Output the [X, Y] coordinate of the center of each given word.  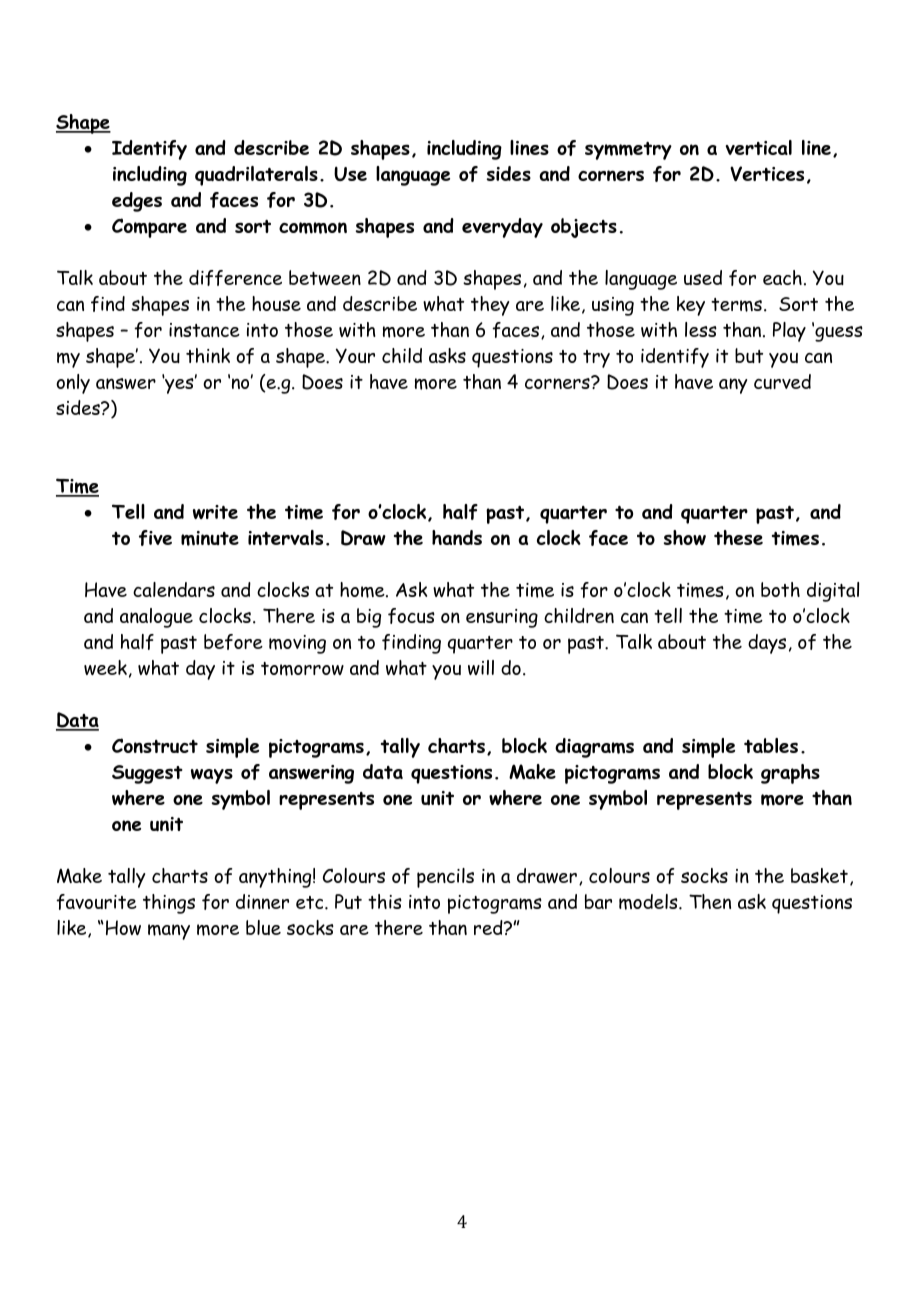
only [73, 384]
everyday [502, 228]
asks [447, 355]
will [481, 667]
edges [137, 202]
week [105, 667]
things [169, 904]
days [767, 644]
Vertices [767, 173]
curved [782, 381]
